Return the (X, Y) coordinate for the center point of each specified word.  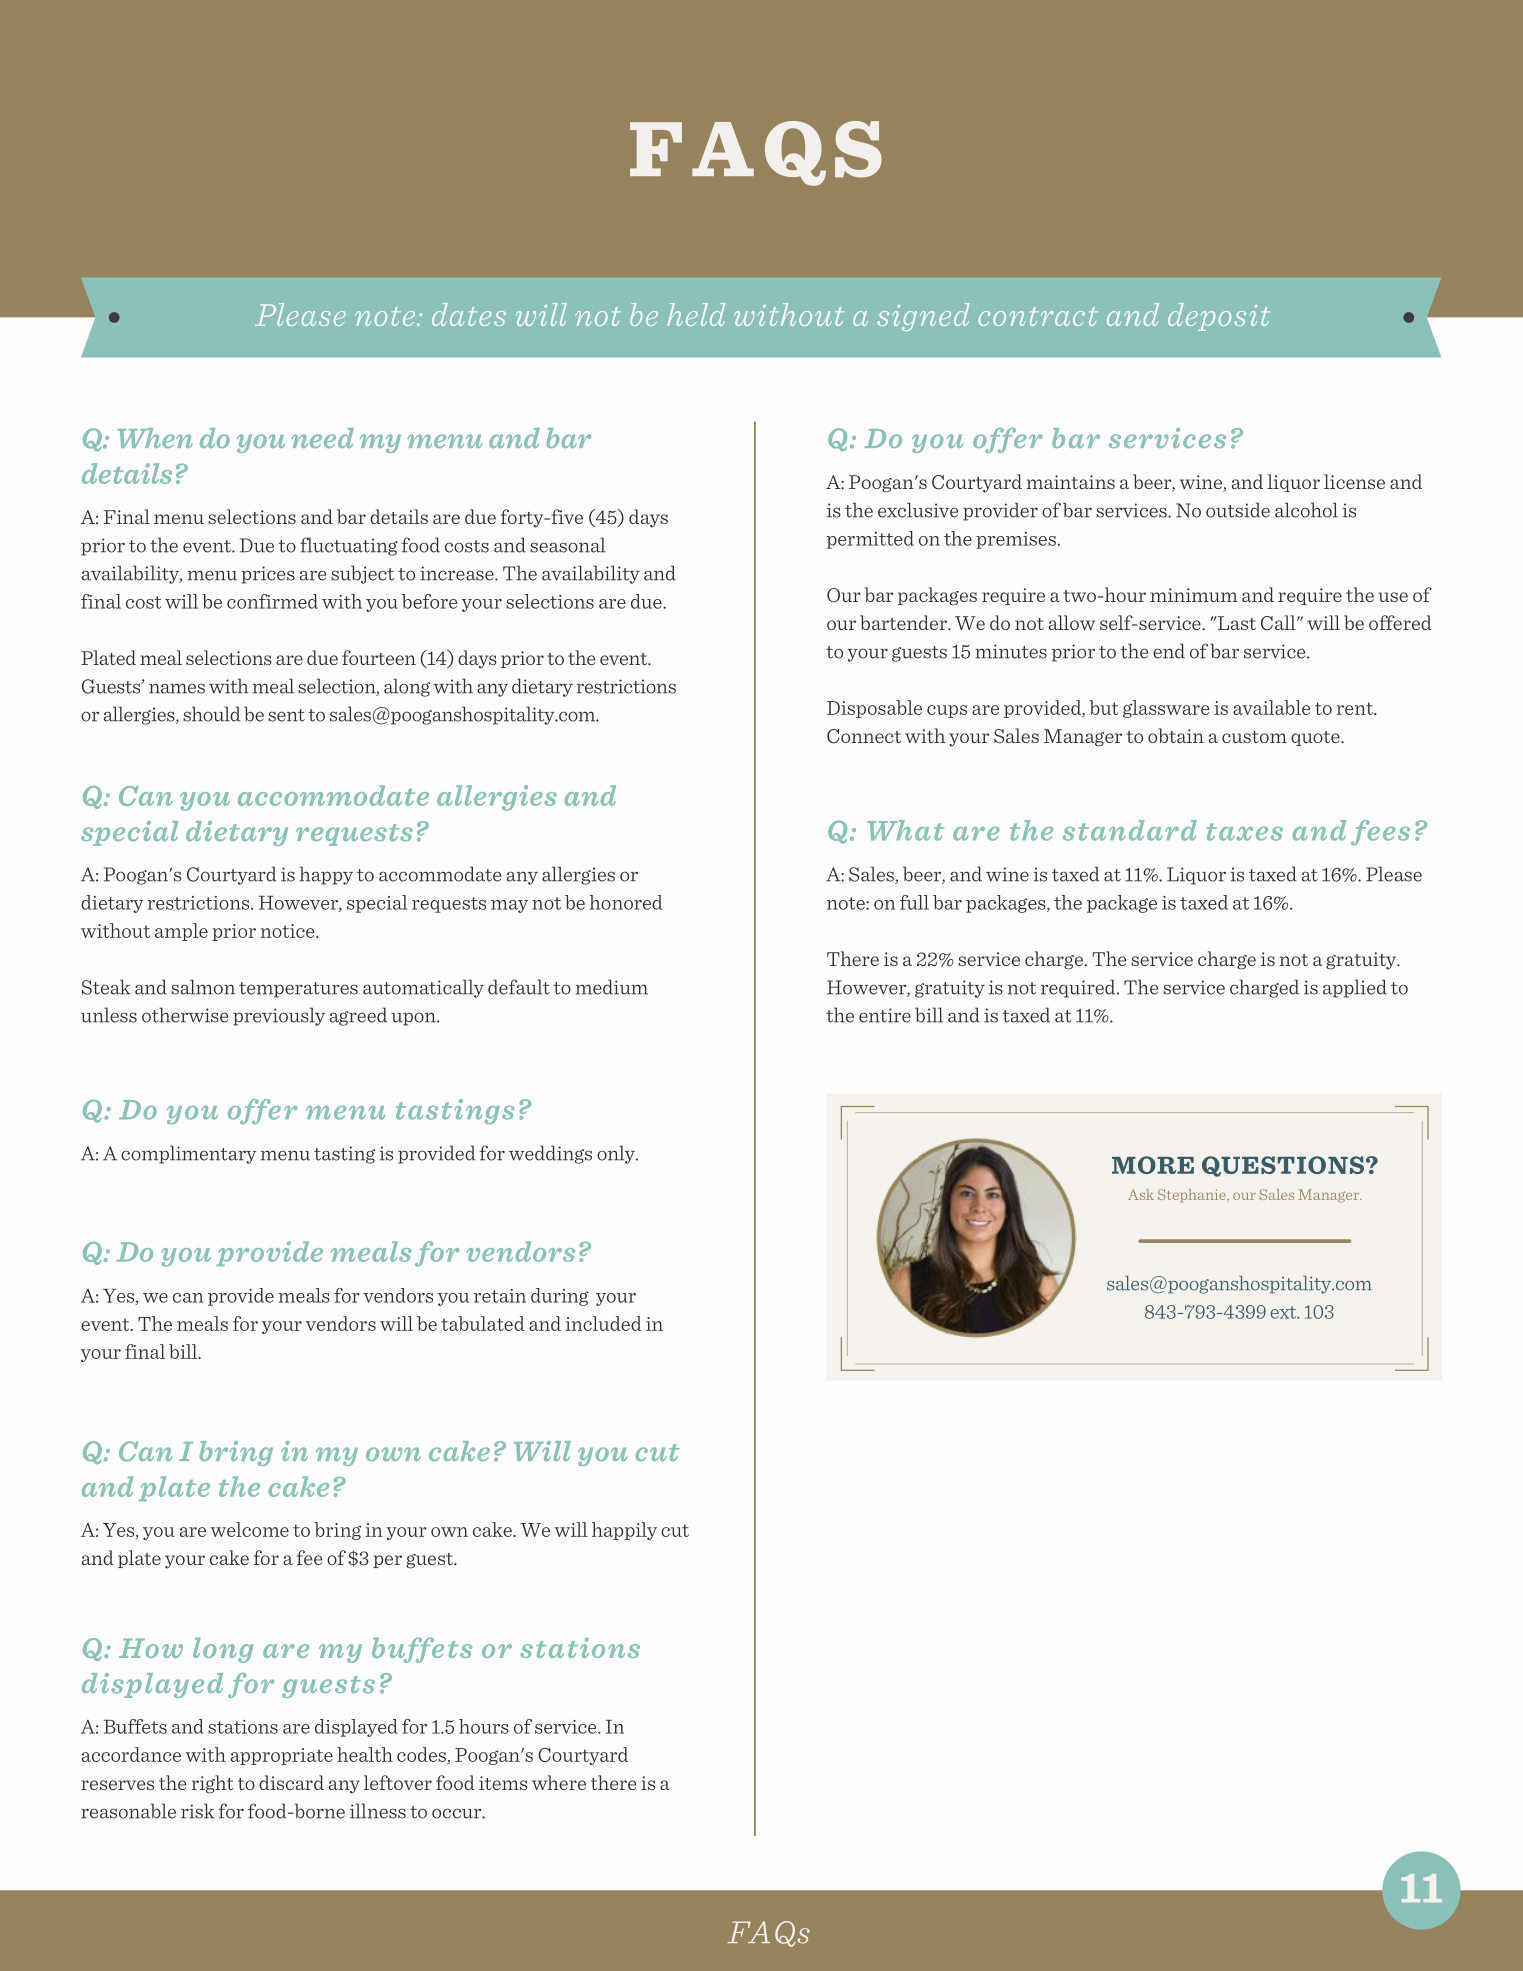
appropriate (282, 1756)
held (696, 314)
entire (885, 1015)
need (322, 438)
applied (1355, 988)
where (559, 1782)
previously (279, 1016)
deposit (1219, 317)
